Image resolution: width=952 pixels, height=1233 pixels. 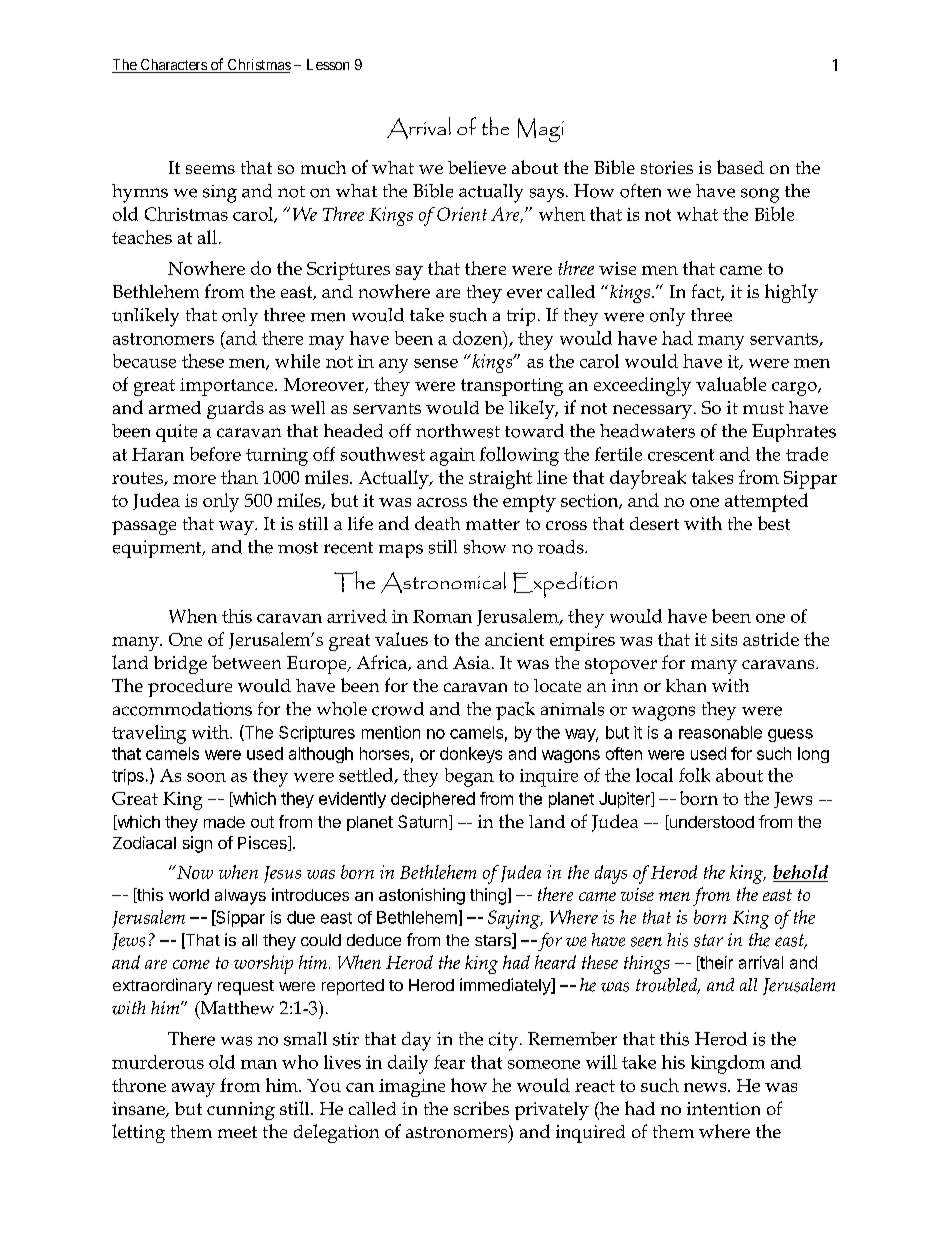 What do you see at coordinates (173, 66) in the document?
I see `Characters` at bounding box center [173, 66].
